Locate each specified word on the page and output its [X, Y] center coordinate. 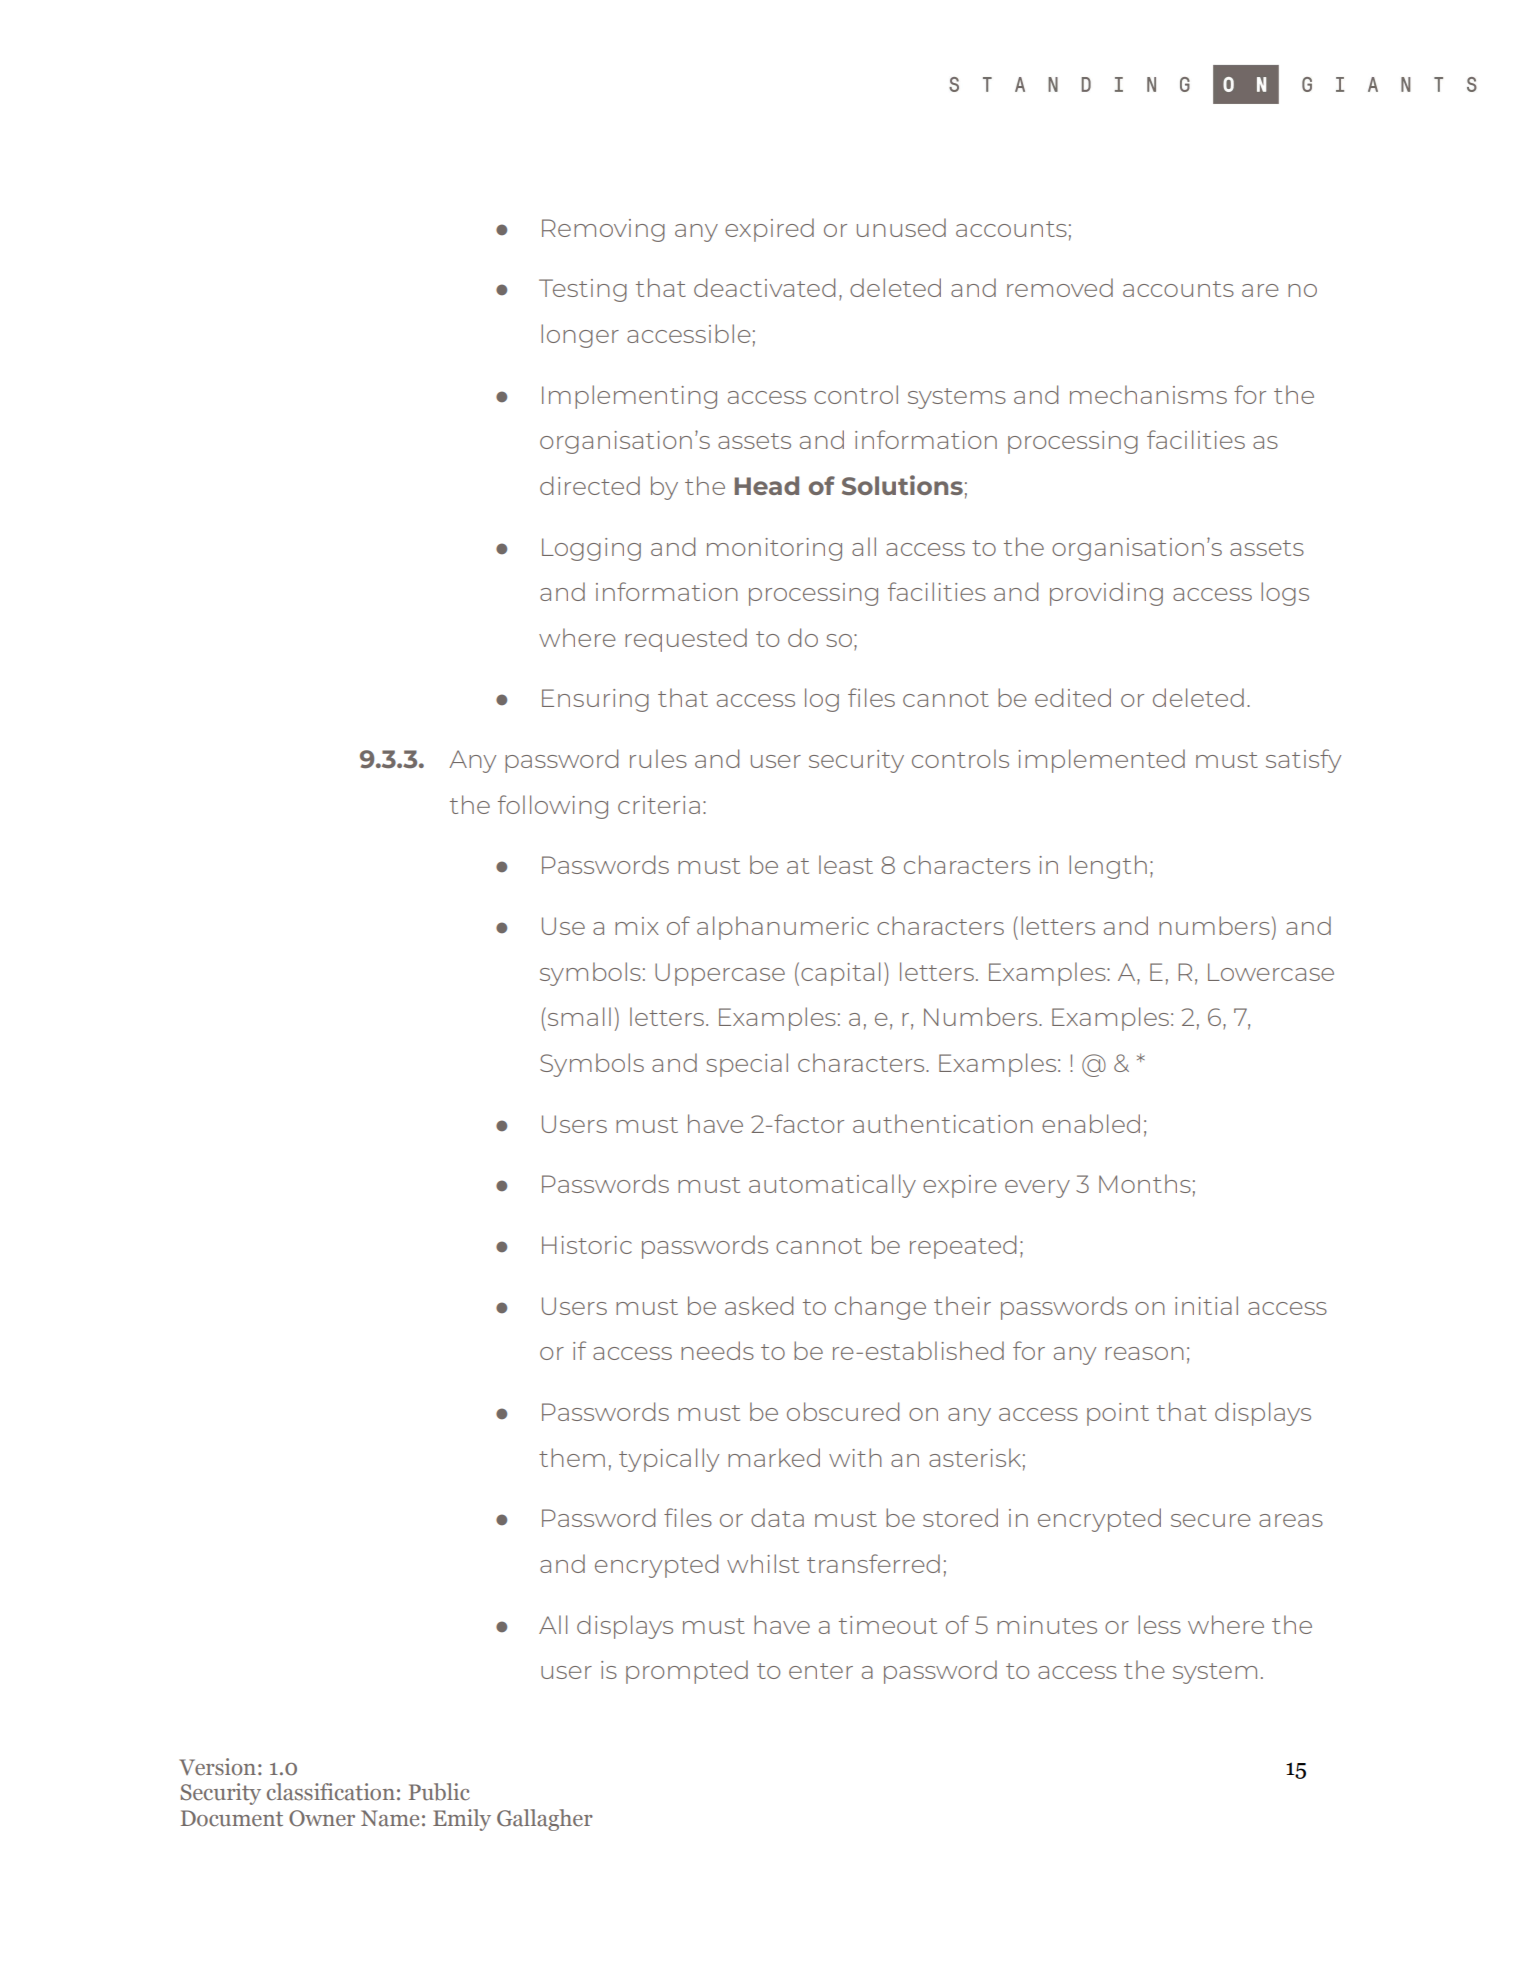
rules [658, 758]
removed [1060, 287]
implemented [1101, 761]
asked [759, 1305]
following [553, 807]
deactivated [764, 287]
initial [1206, 1305]
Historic [587, 1245]
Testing [583, 290]
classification [331, 1792]
